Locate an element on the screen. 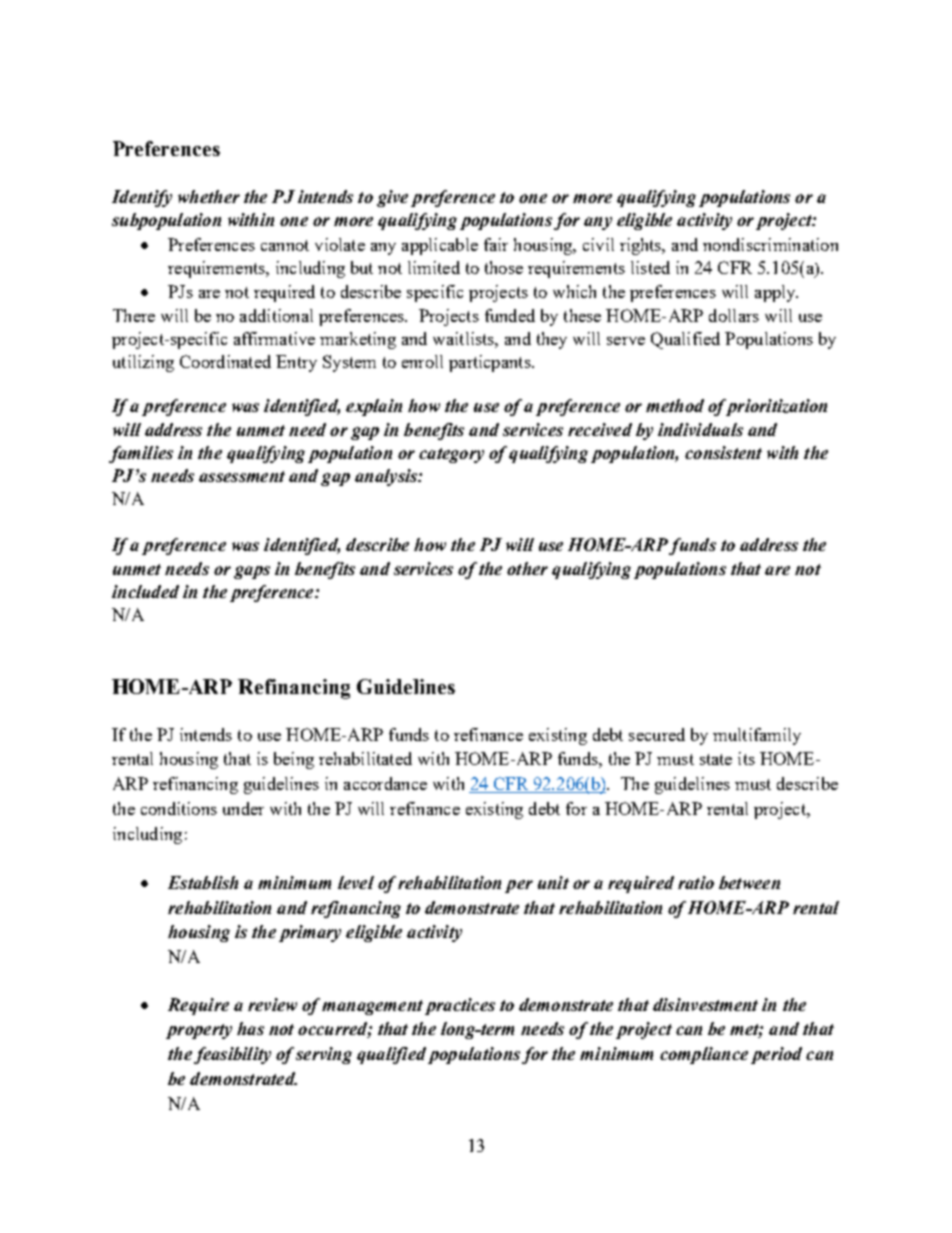 This screenshot has width=952, height=1233. other is located at coordinates (527, 568).
